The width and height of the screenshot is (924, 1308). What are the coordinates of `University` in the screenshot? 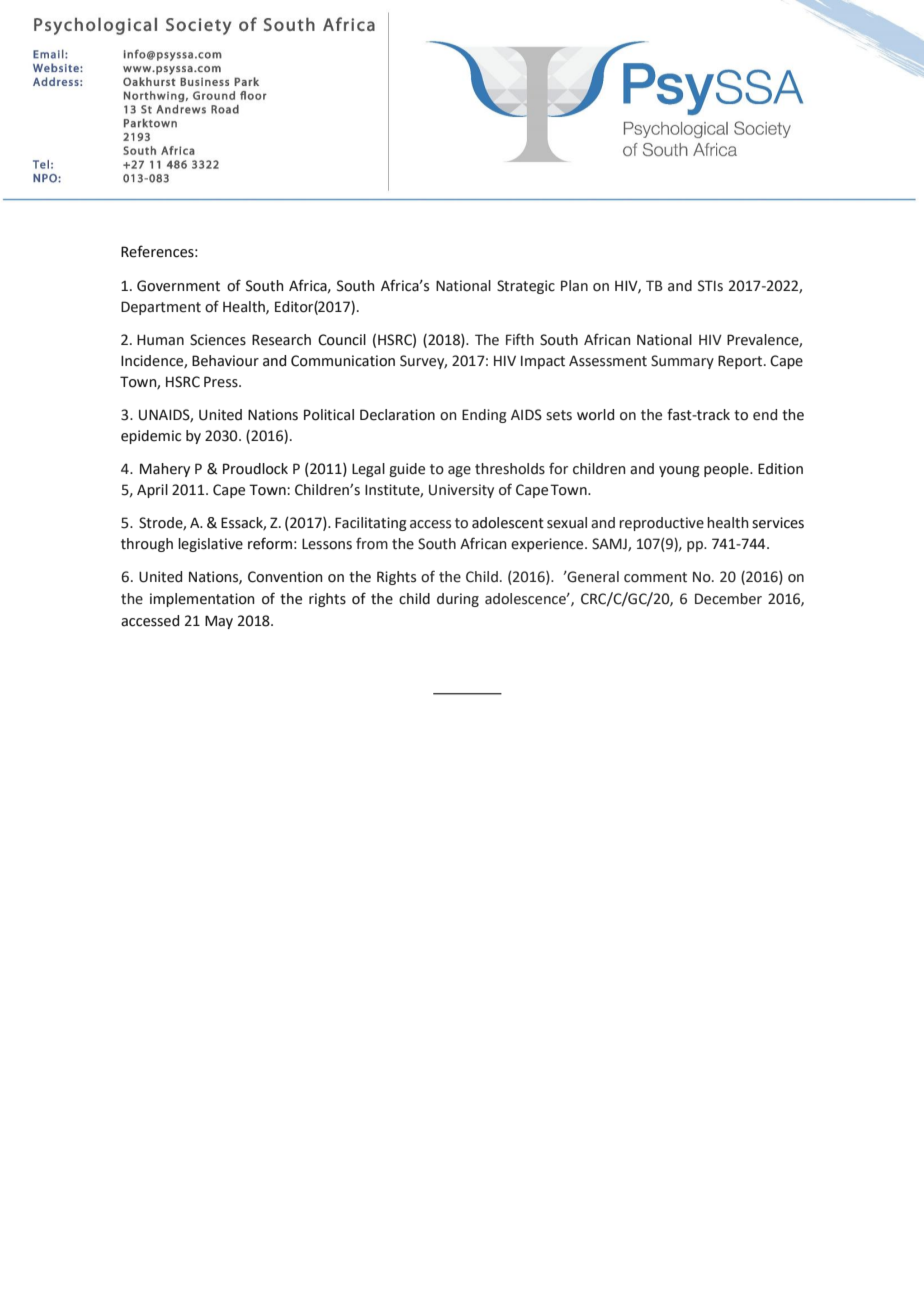 It's located at (461, 491).
